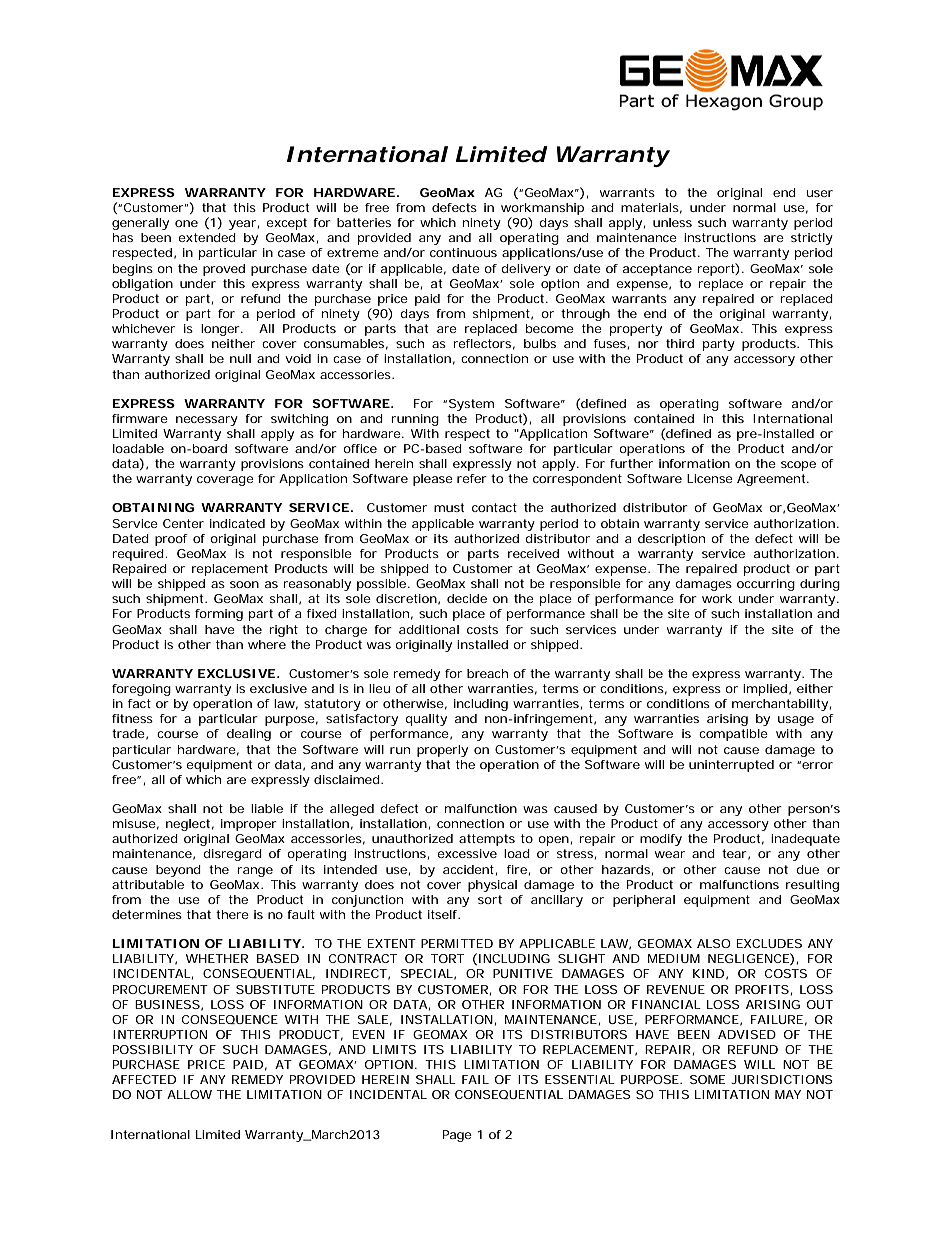 The height and width of the document is (1233, 952). I want to click on implied, so click(765, 690).
